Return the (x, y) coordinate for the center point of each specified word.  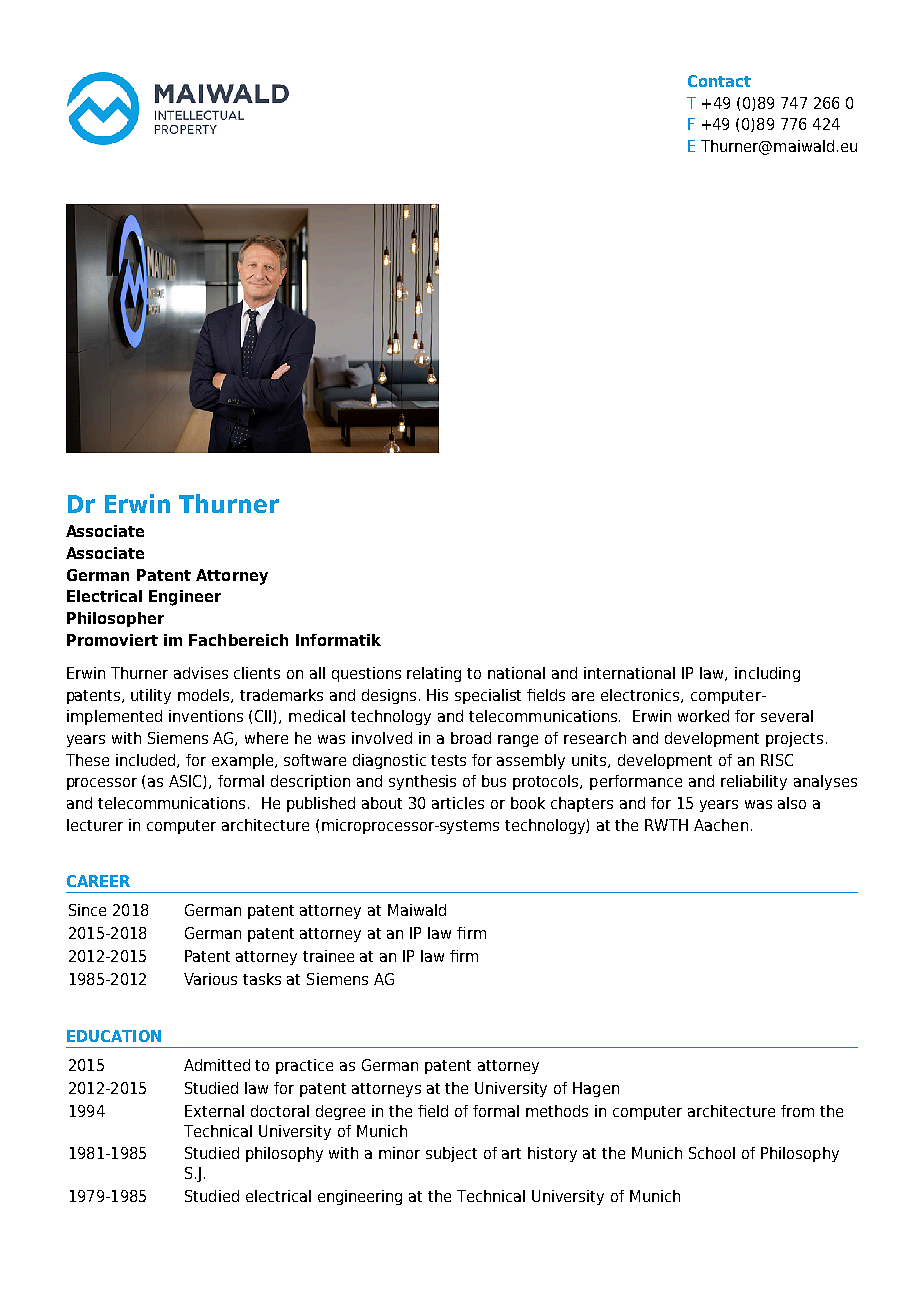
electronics (641, 696)
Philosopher (115, 619)
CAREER (98, 881)
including (767, 674)
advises (201, 673)
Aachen (721, 825)
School (712, 1153)
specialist (488, 696)
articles (458, 803)
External (214, 1111)
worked (703, 716)
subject (451, 1154)
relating (434, 674)
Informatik (338, 640)
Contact (719, 81)
